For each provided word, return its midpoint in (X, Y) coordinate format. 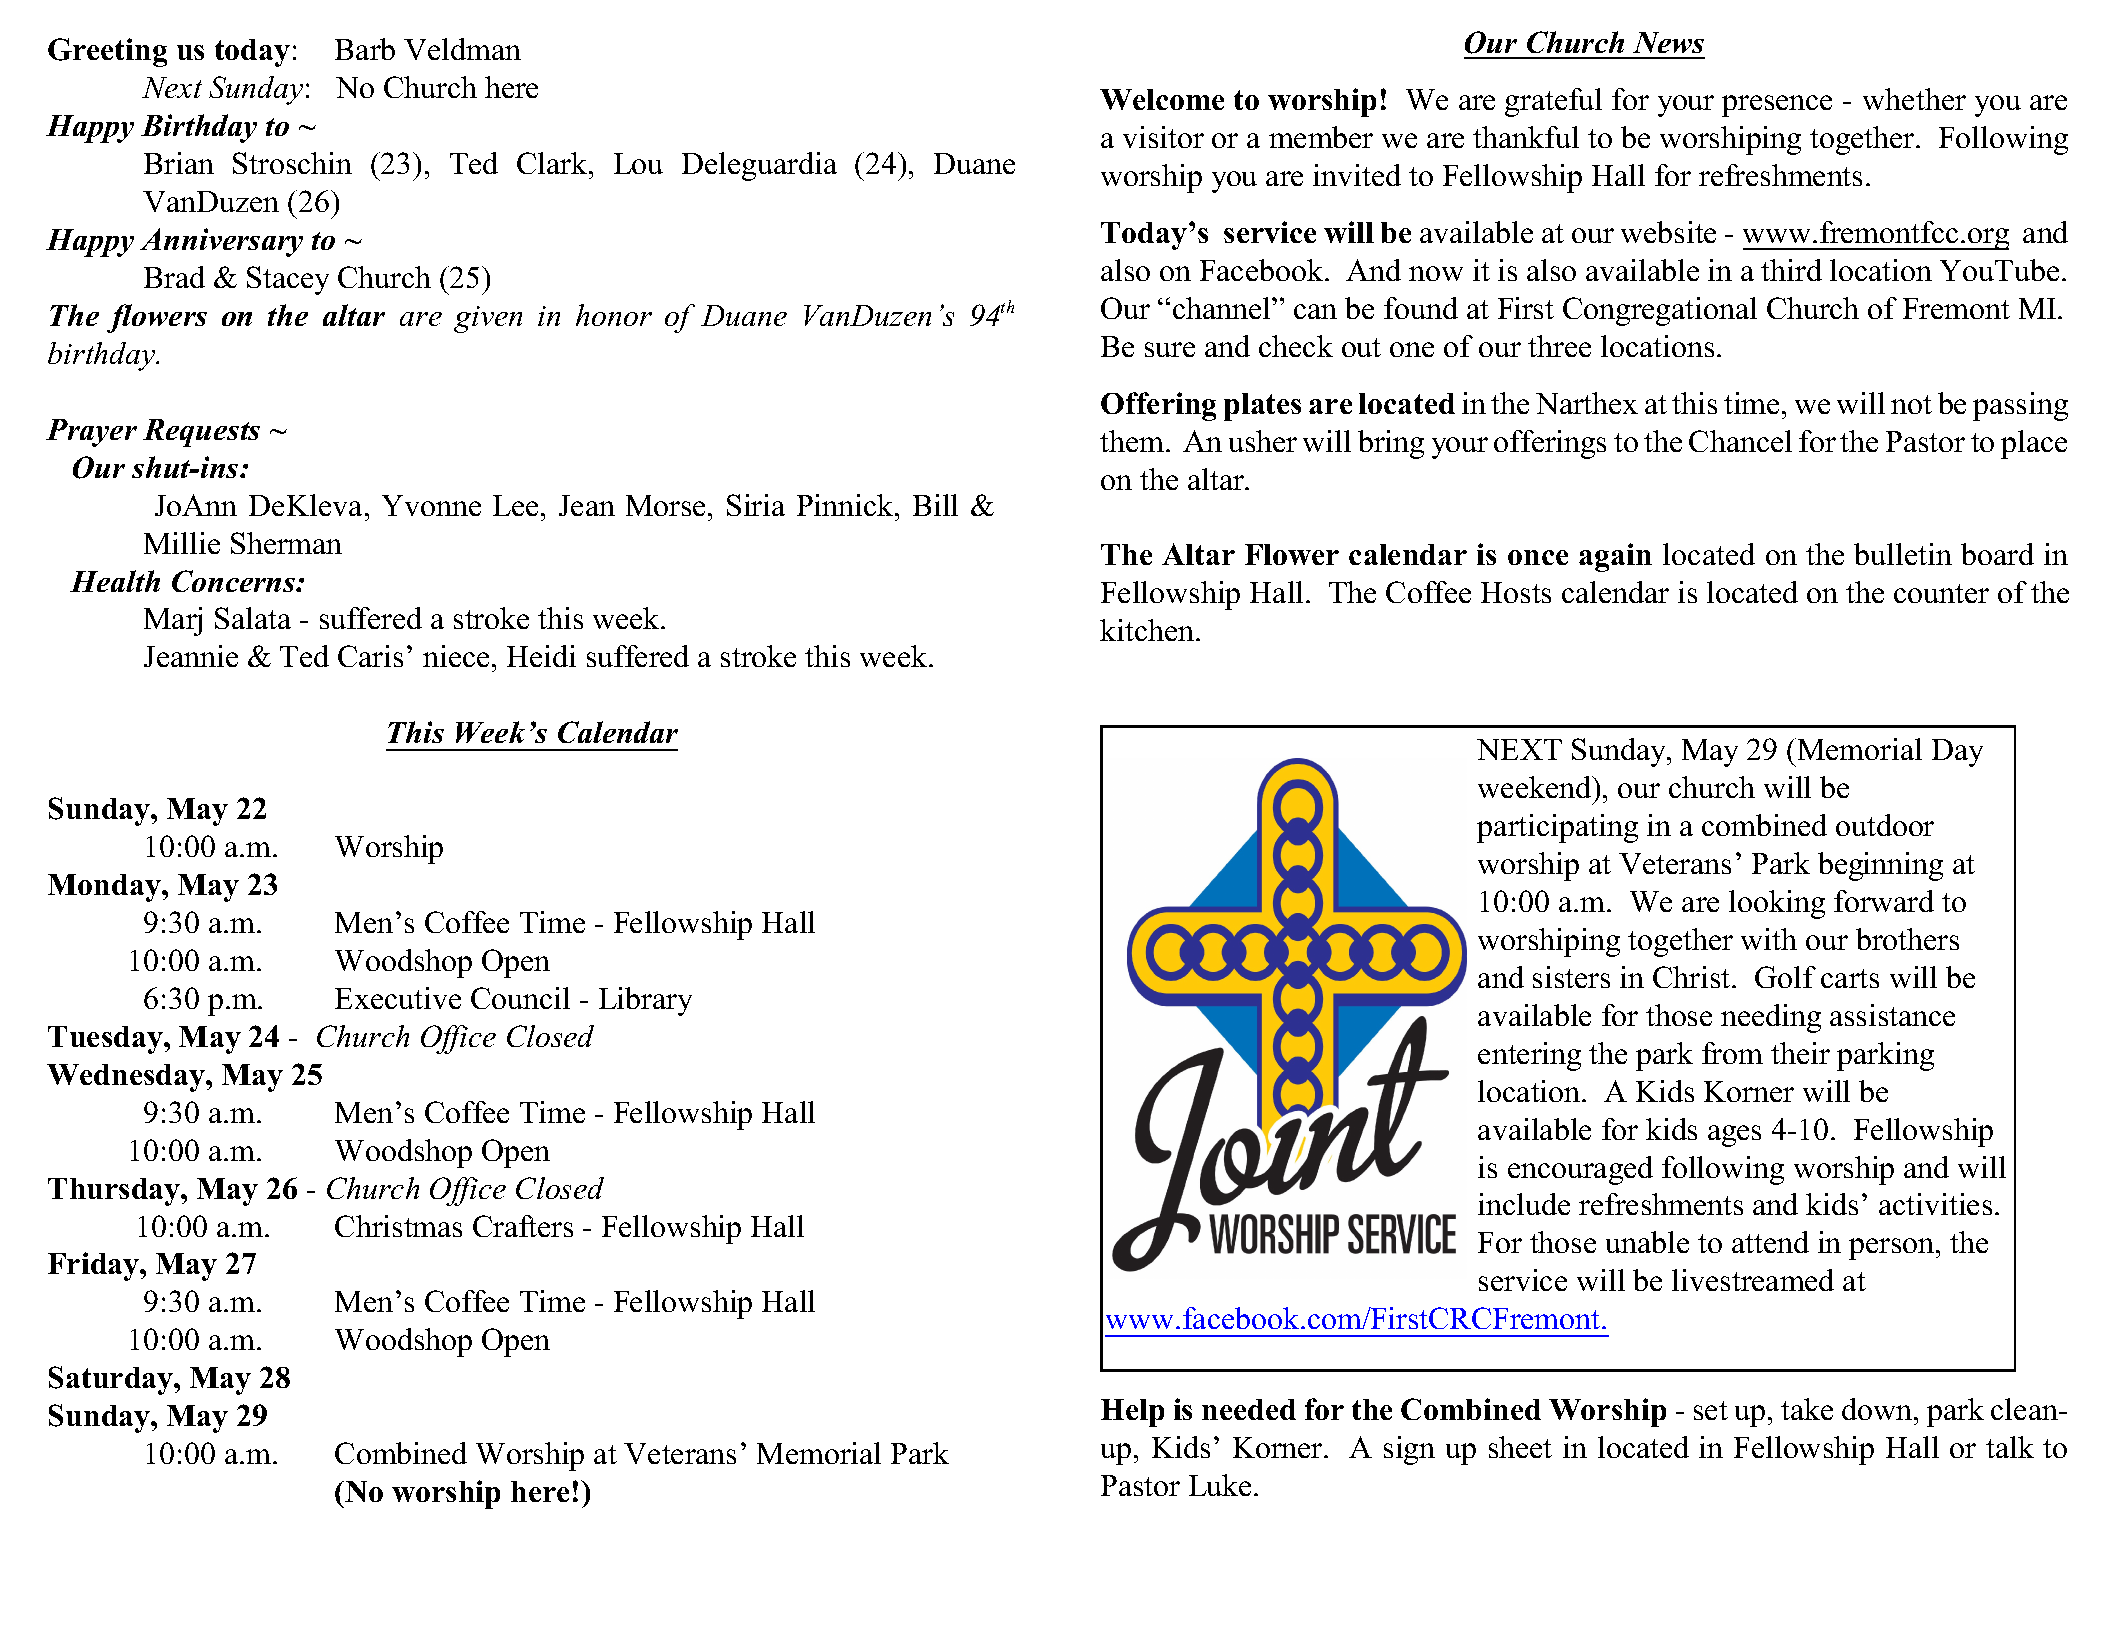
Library (645, 1001)
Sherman (286, 543)
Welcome (1162, 99)
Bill (935, 505)
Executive (398, 998)
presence (1777, 106)
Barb (365, 49)
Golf (1785, 977)
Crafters (523, 1226)
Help (1132, 1413)
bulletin (1903, 554)
